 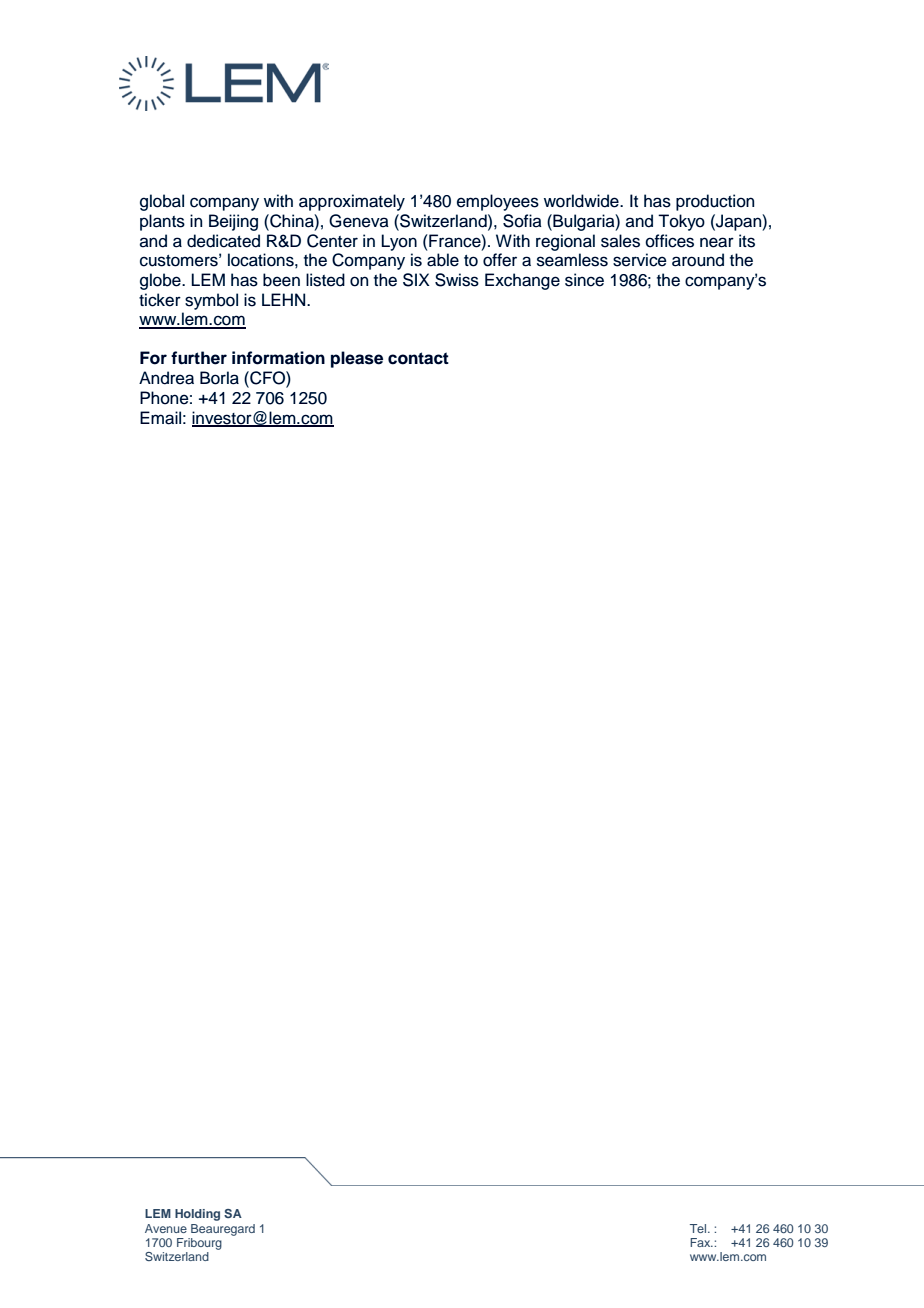 I want to click on Andrea, so click(x=166, y=378).
